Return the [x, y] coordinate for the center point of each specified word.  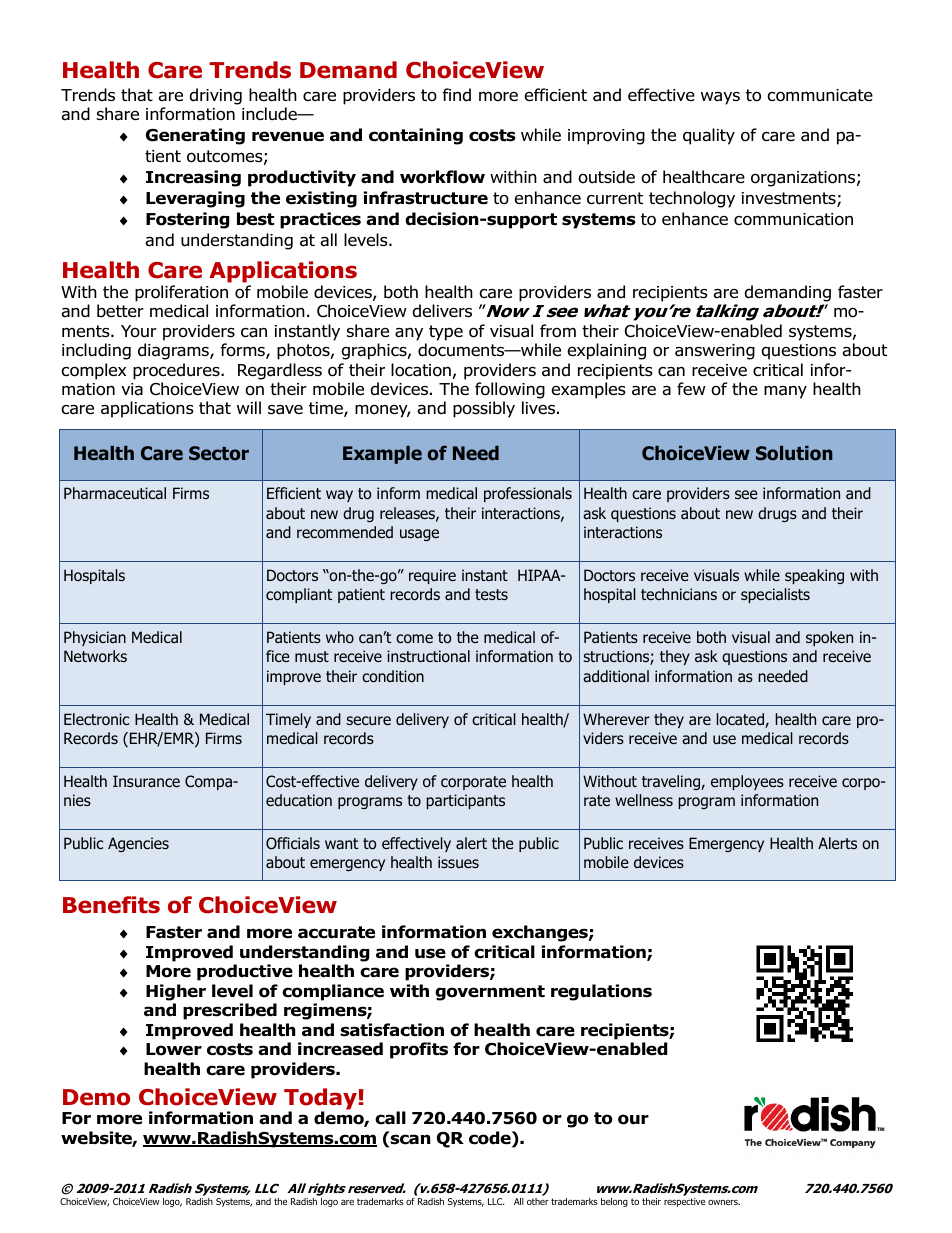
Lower [174, 1049]
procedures [177, 371]
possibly [484, 409]
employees [747, 782]
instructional [428, 656]
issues [458, 862]
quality [709, 136]
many [785, 392]
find [456, 95]
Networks [95, 656]
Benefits [111, 905]
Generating [195, 136]
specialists [775, 595]
